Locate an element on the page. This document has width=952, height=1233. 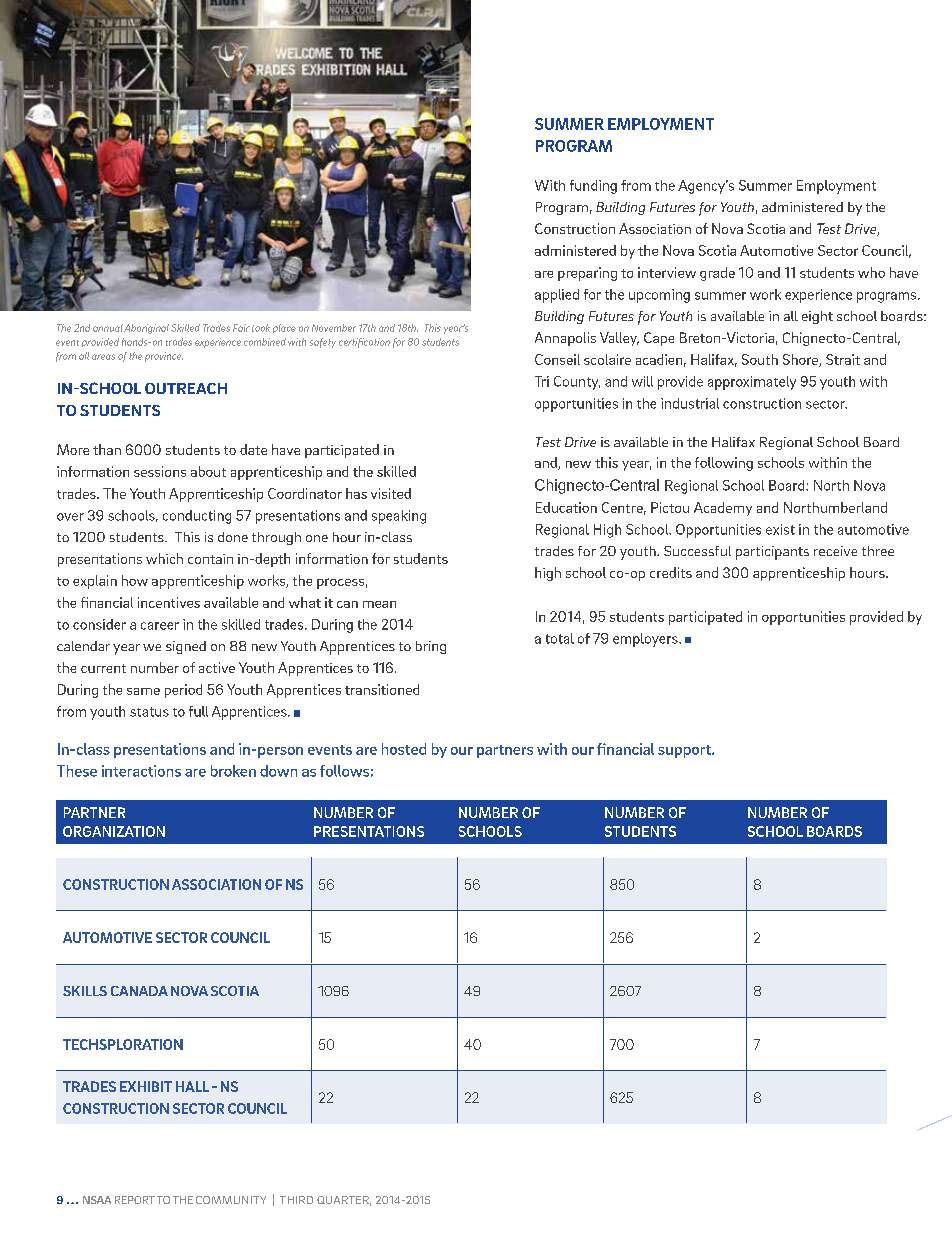
grade is located at coordinates (717, 274).
